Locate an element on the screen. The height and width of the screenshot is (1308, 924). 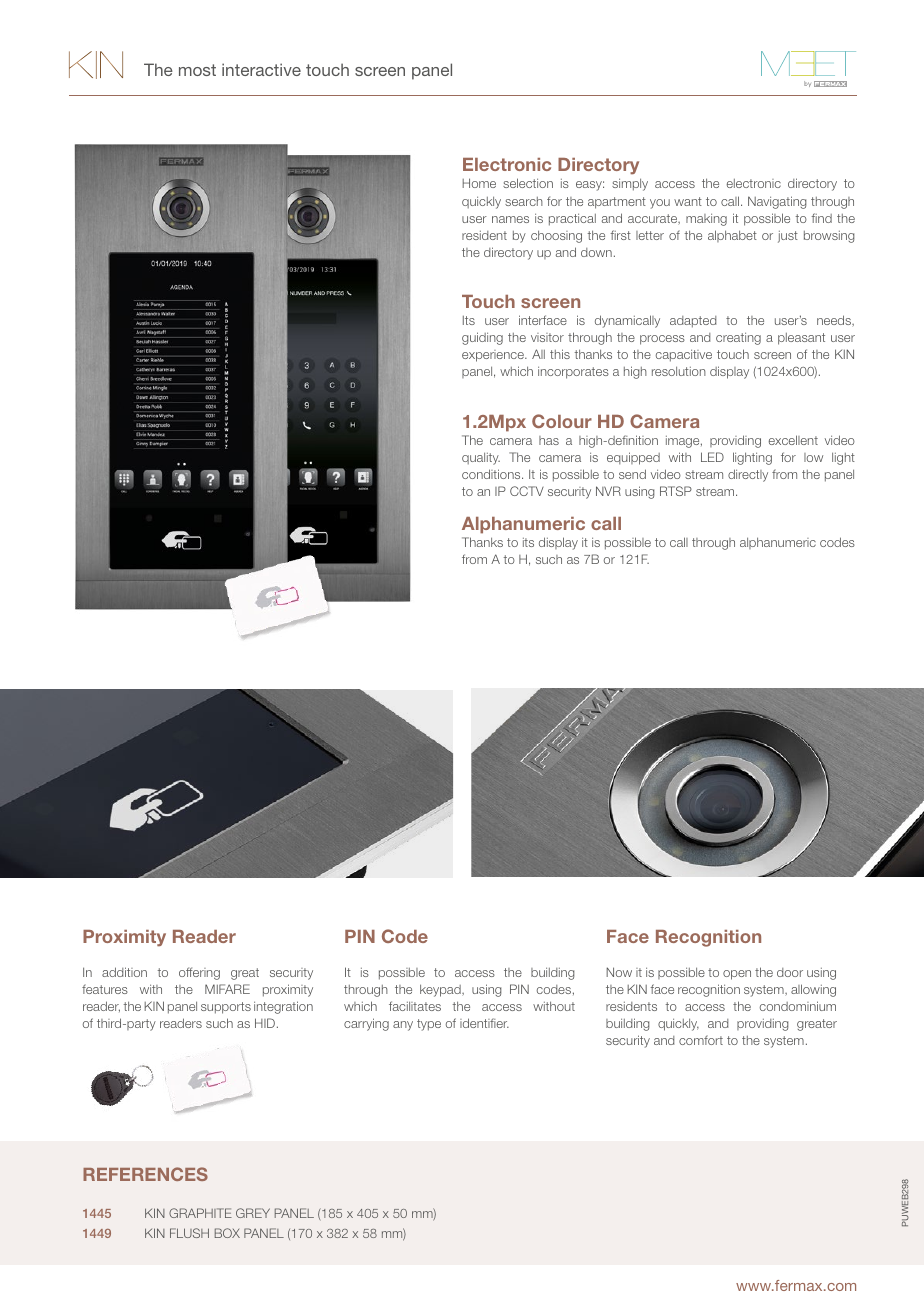
offering is located at coordinates (199, 973).
